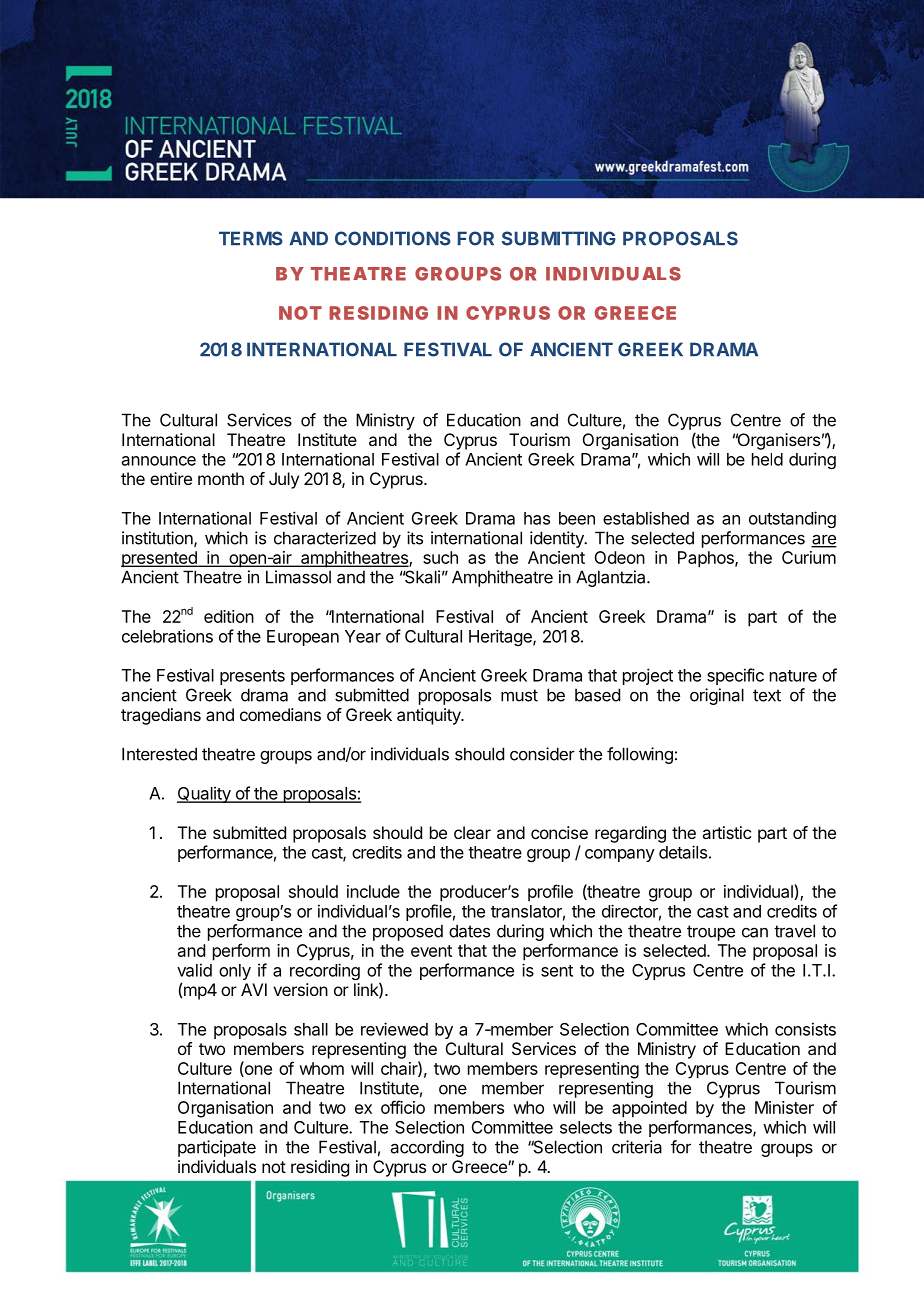 The image size is (924, 1308). I want to click on text, so click(767, 695).
